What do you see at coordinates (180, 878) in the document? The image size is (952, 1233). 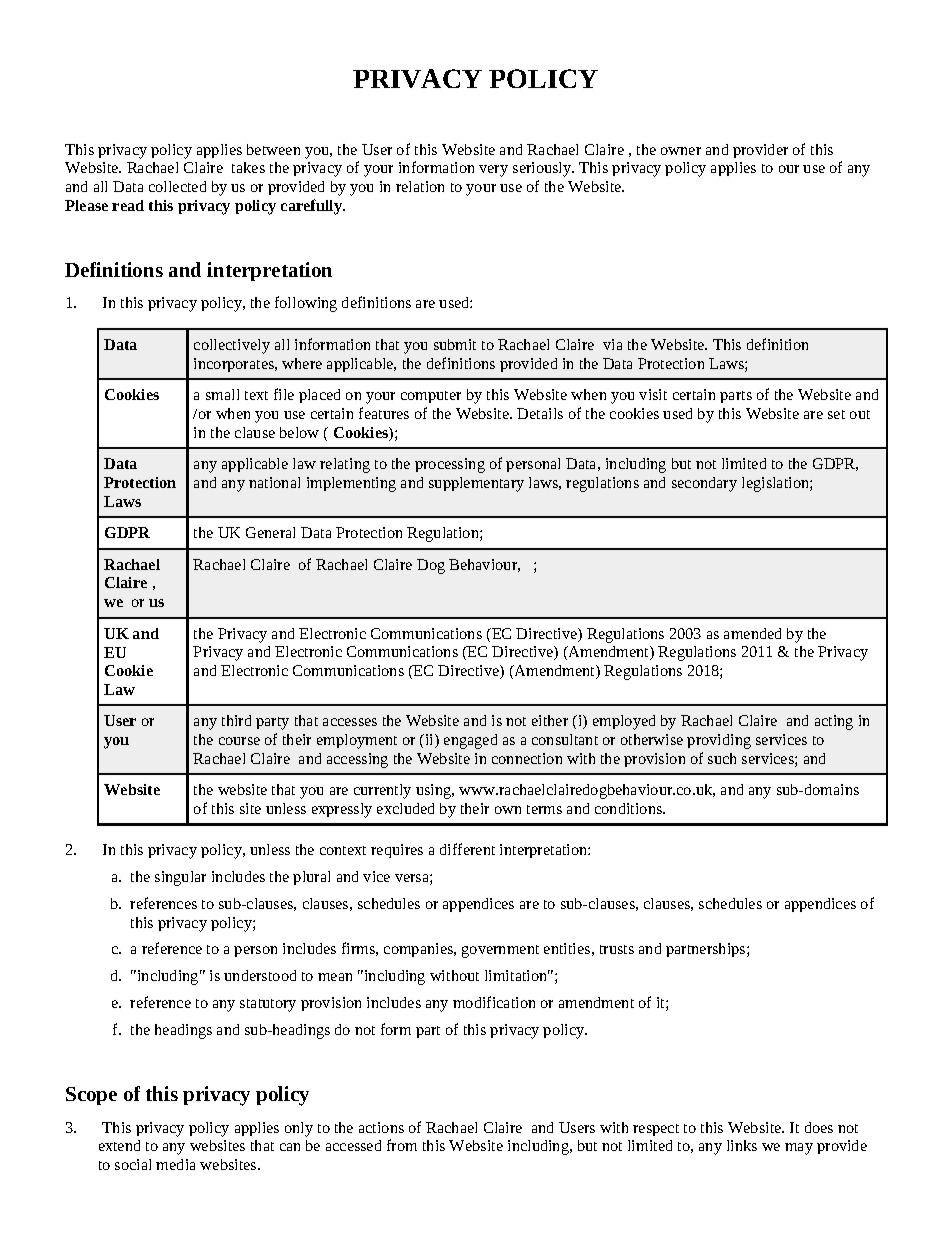 I see `singular` at bounding box center [180, 878].
